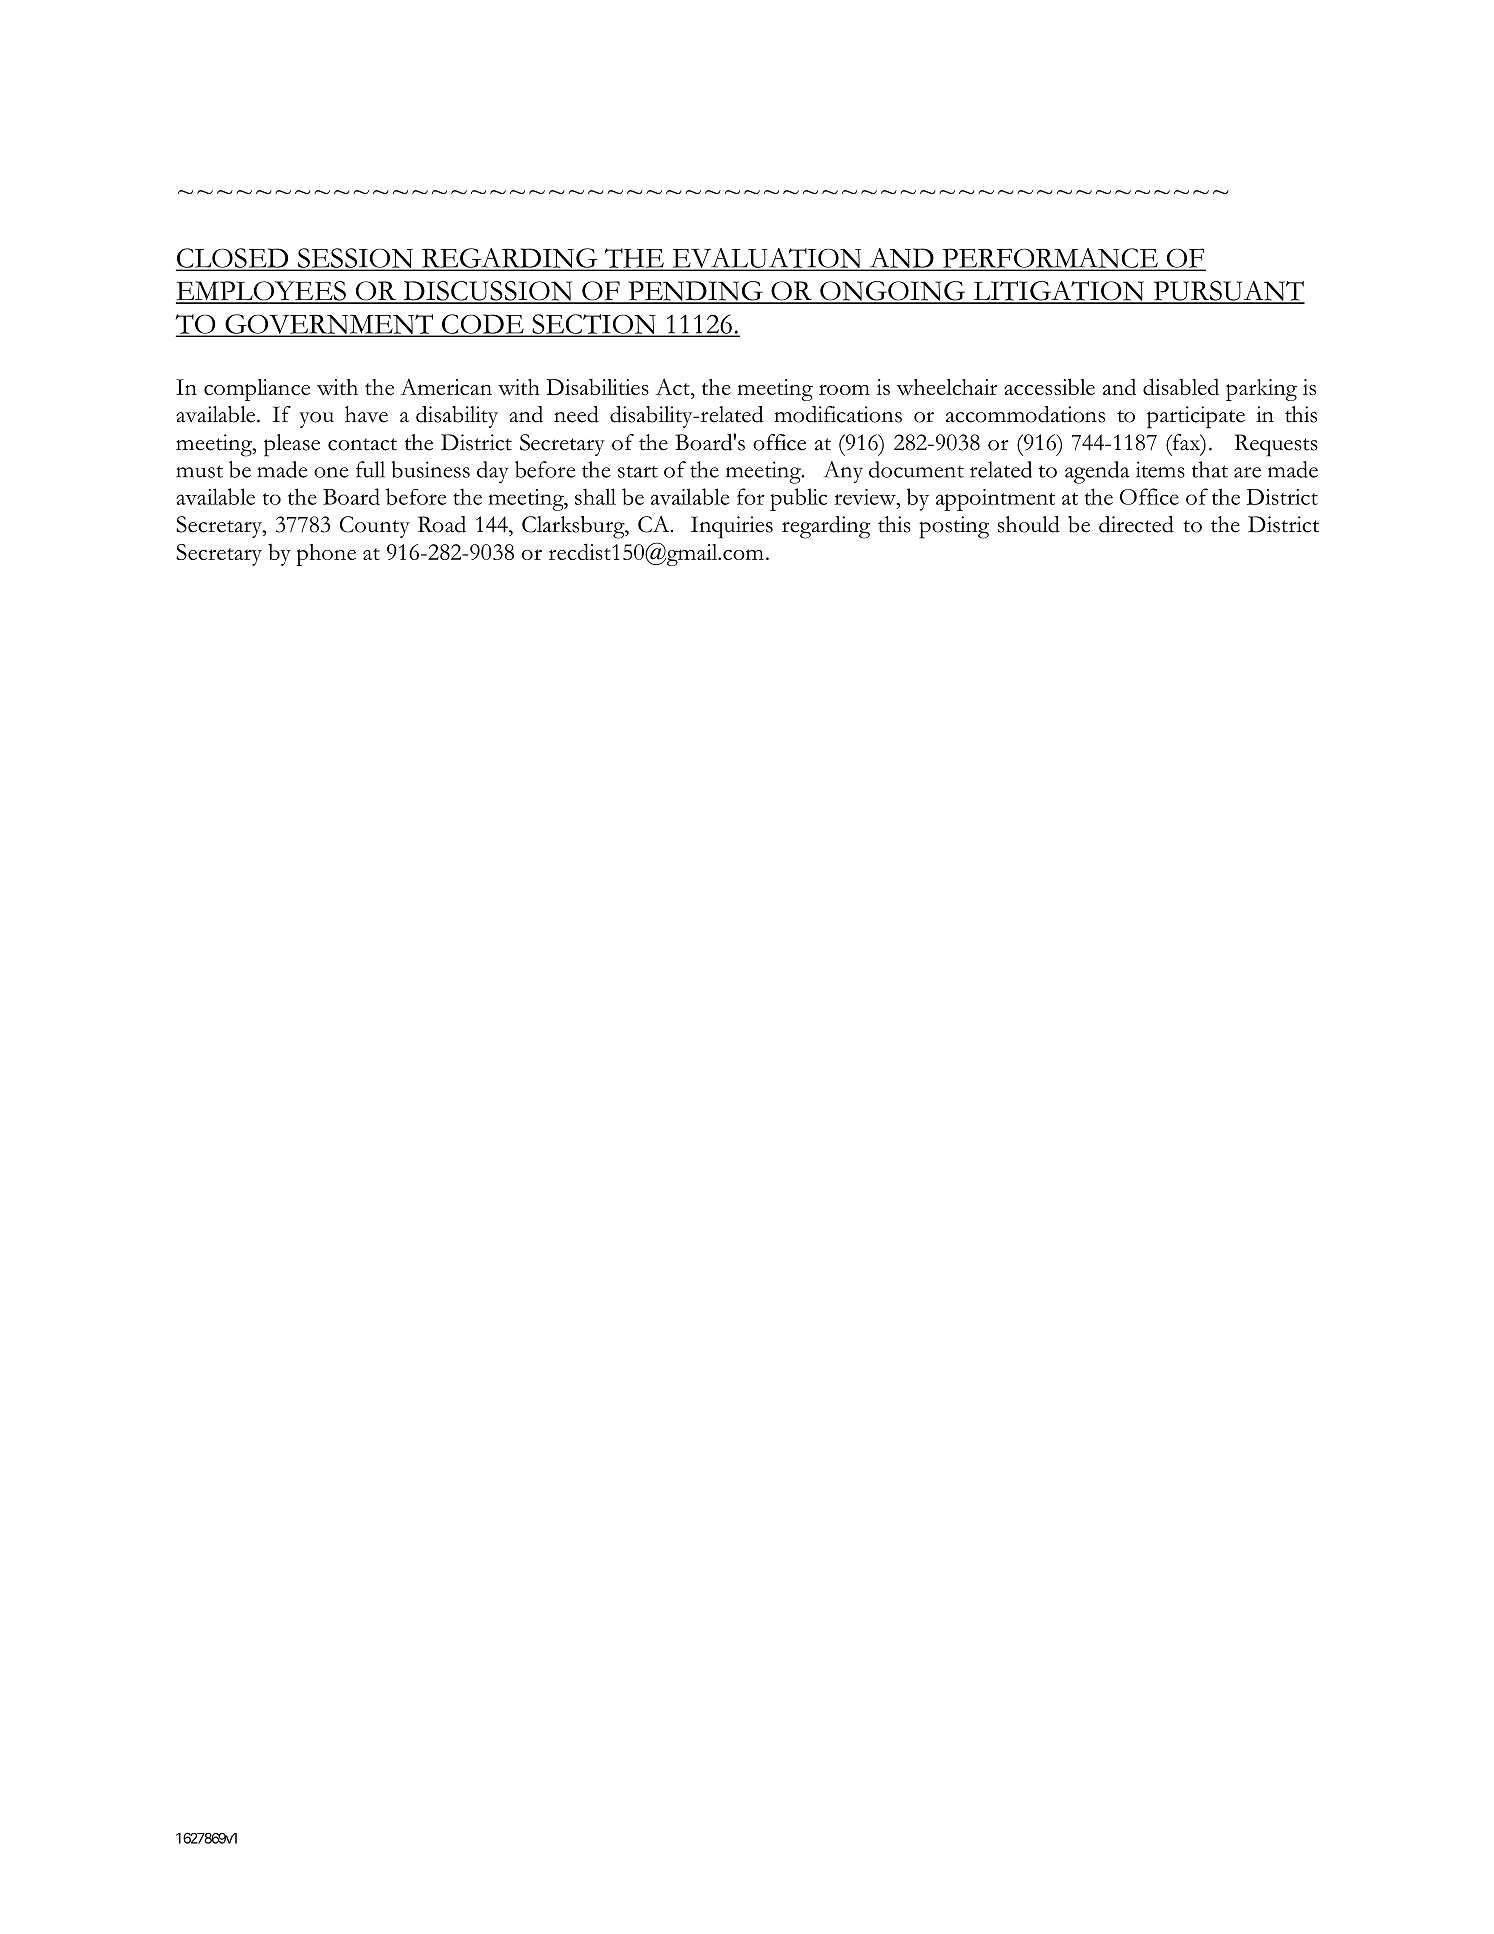 This image has height=1934, width=1494. I want to click on PURSUANT, so click(1228, 292).
